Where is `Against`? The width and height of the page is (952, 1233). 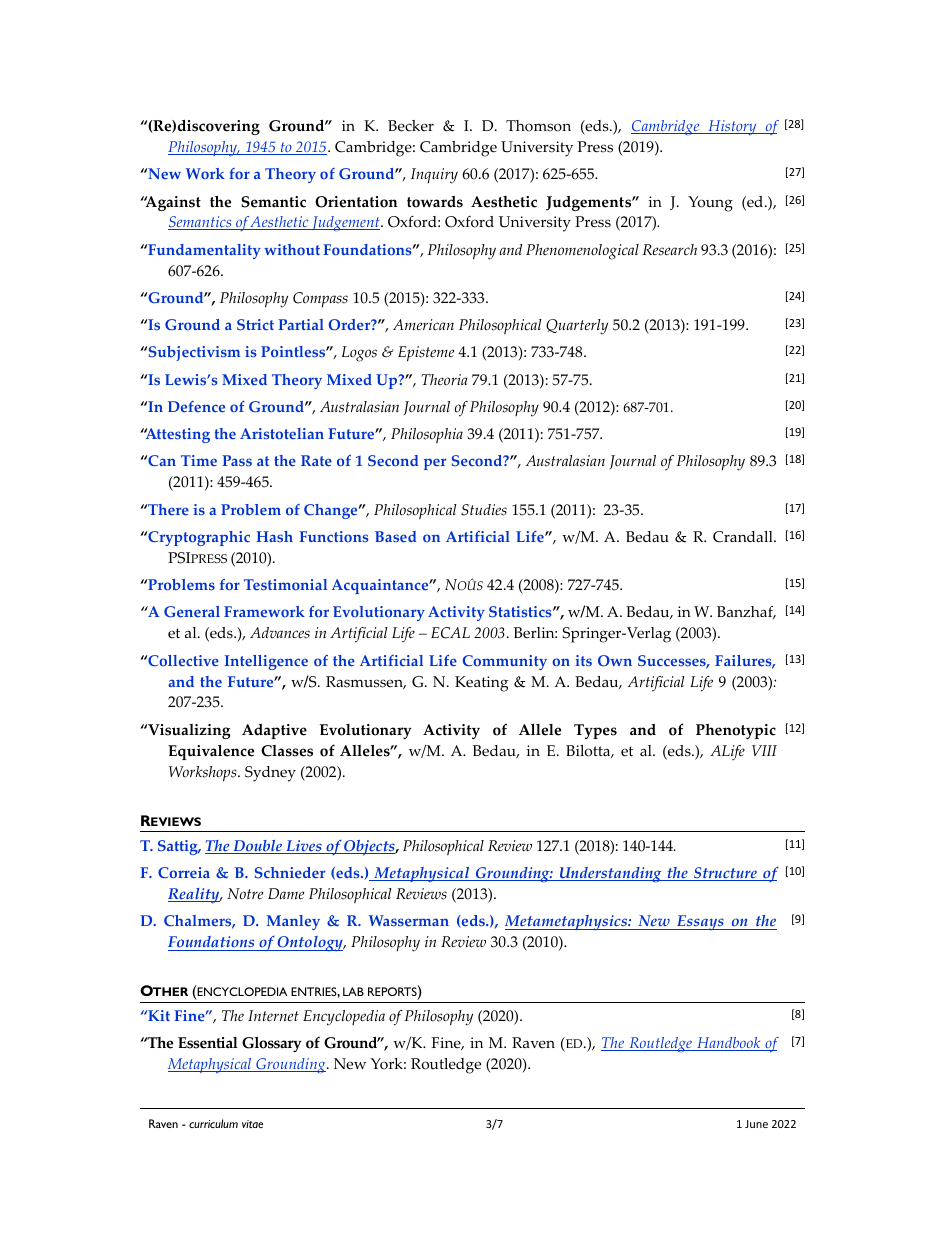
Against is located at coordinates (172, 203).
